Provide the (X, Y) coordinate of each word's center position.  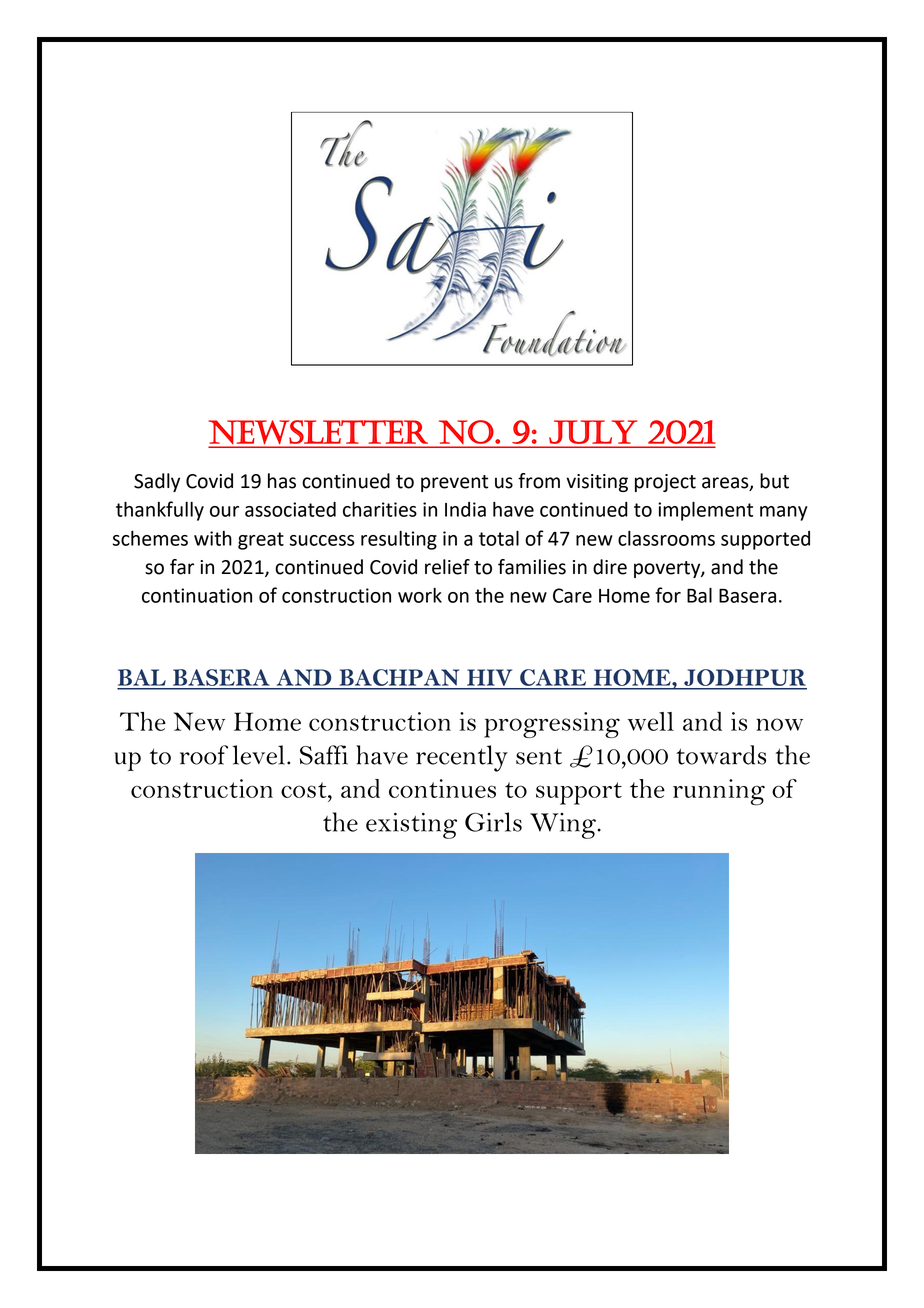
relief (447, 567)
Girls (493, 822)
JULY (593, 432)
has (282, 481)
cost (305, 790)
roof (204, 755)
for (668, 595)
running (719, 792)
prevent (454, 483)
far (182, 567)
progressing (552, 725)
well (651, 721)
